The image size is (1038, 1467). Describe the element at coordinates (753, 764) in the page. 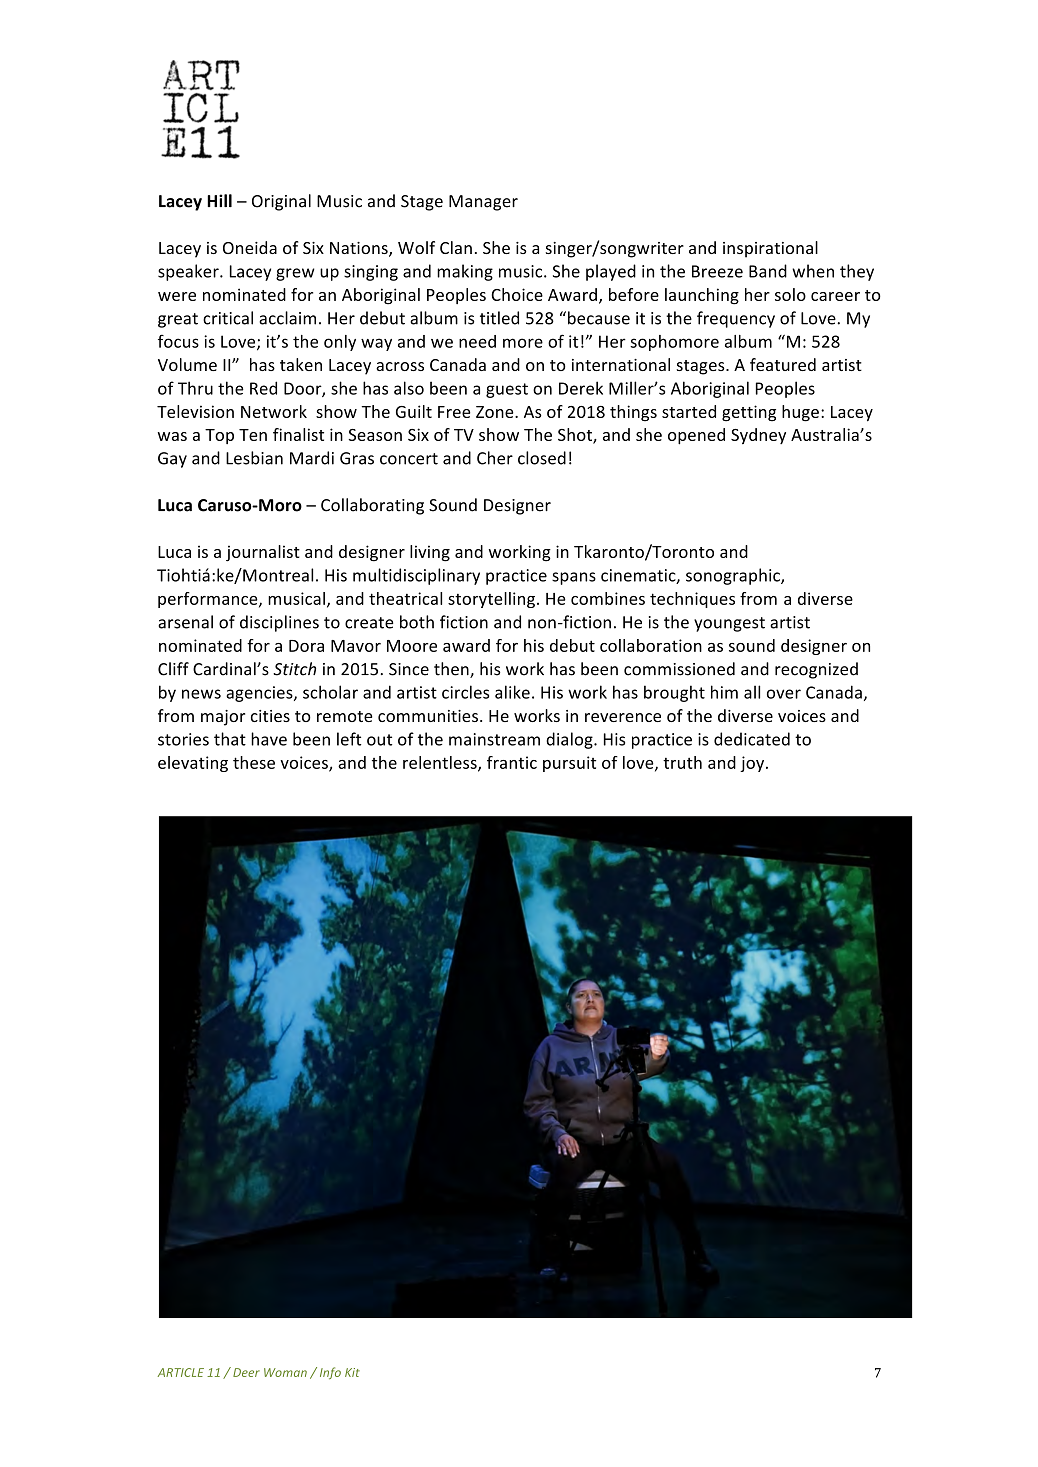

I see `joy` at that location.
